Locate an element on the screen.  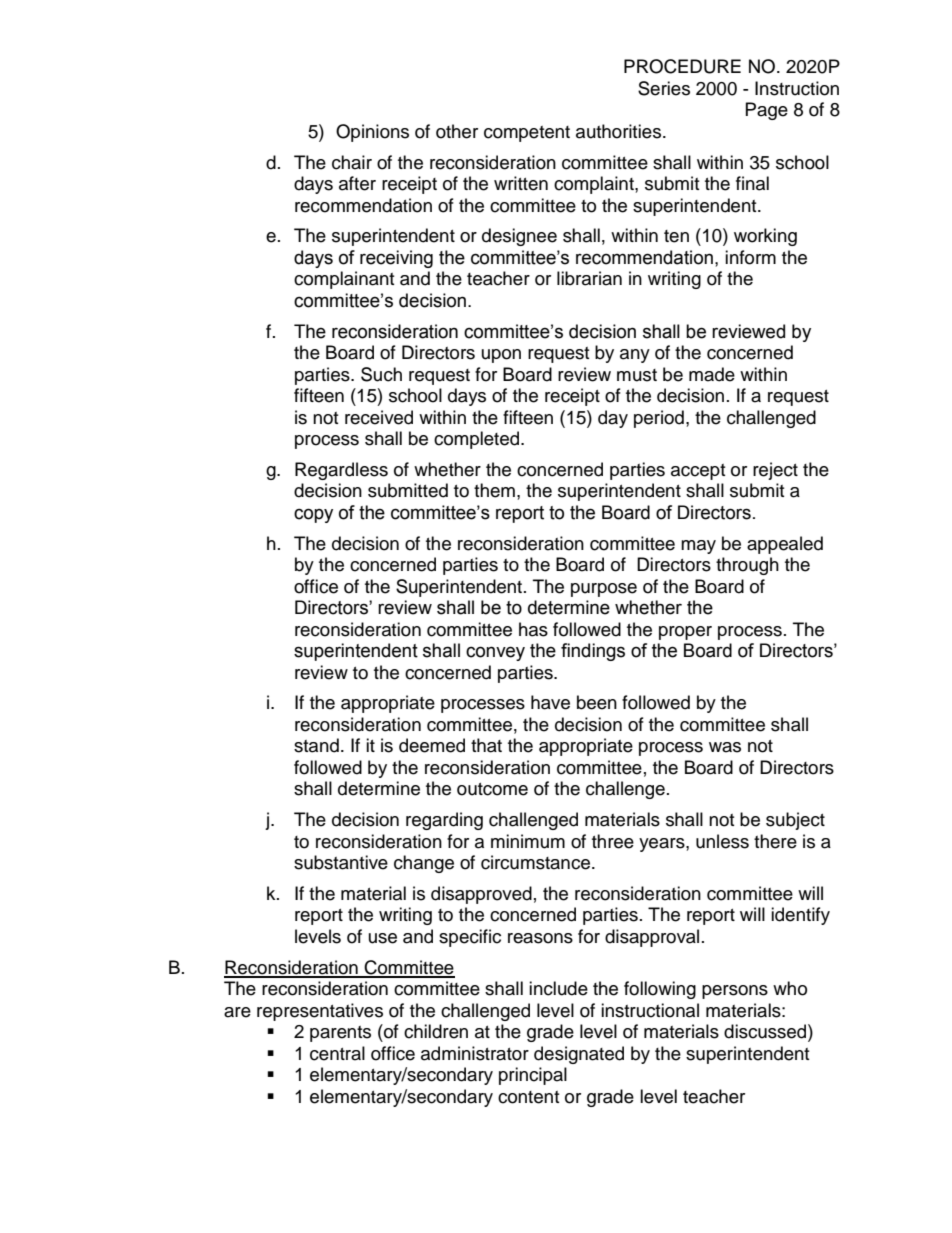
completed is located at coordinates (478, 440).
